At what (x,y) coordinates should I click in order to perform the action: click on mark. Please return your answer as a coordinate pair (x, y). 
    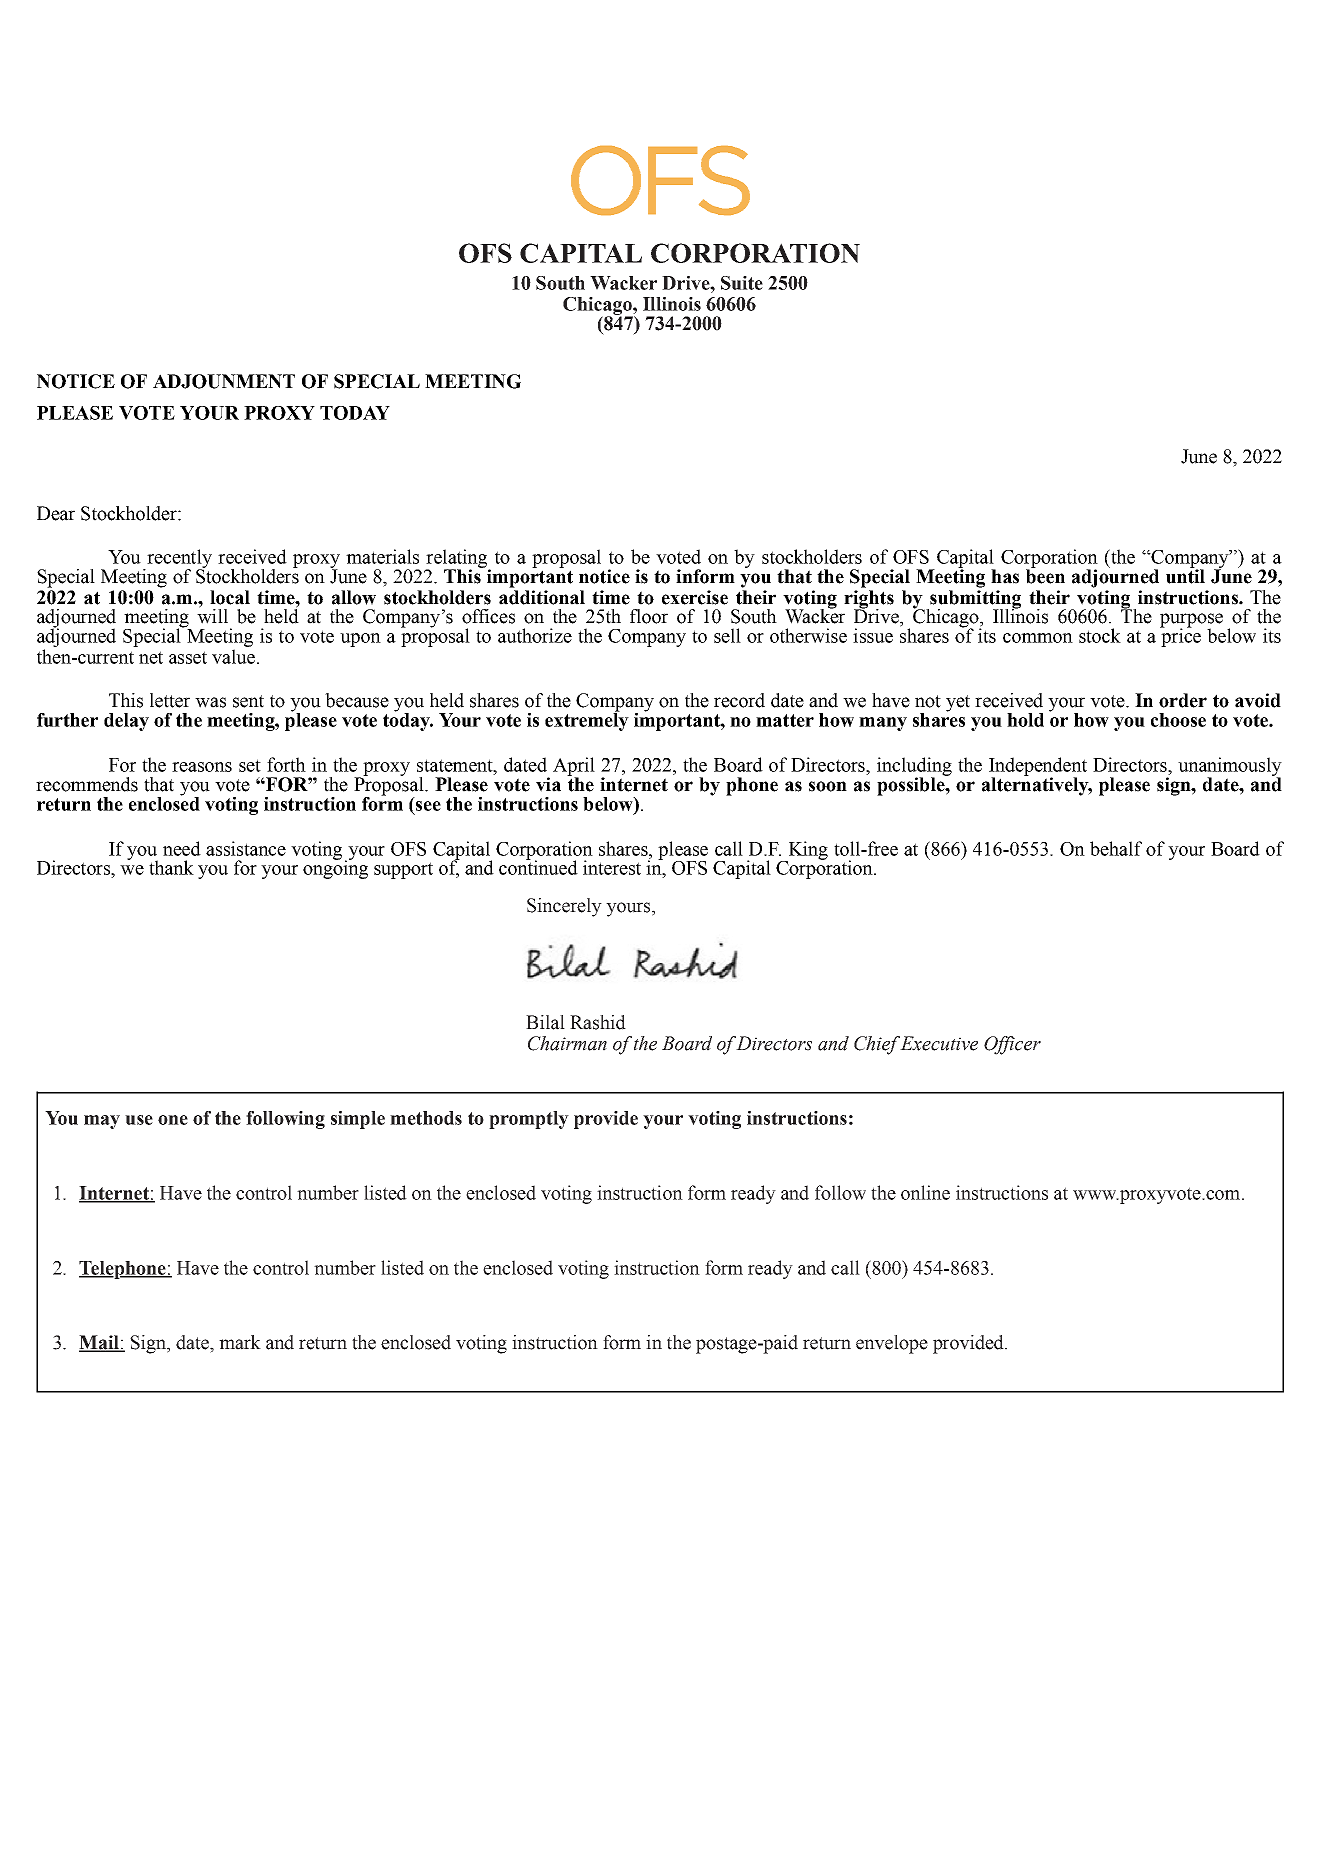
    Looking at the image, I should click on (240, 1342).
